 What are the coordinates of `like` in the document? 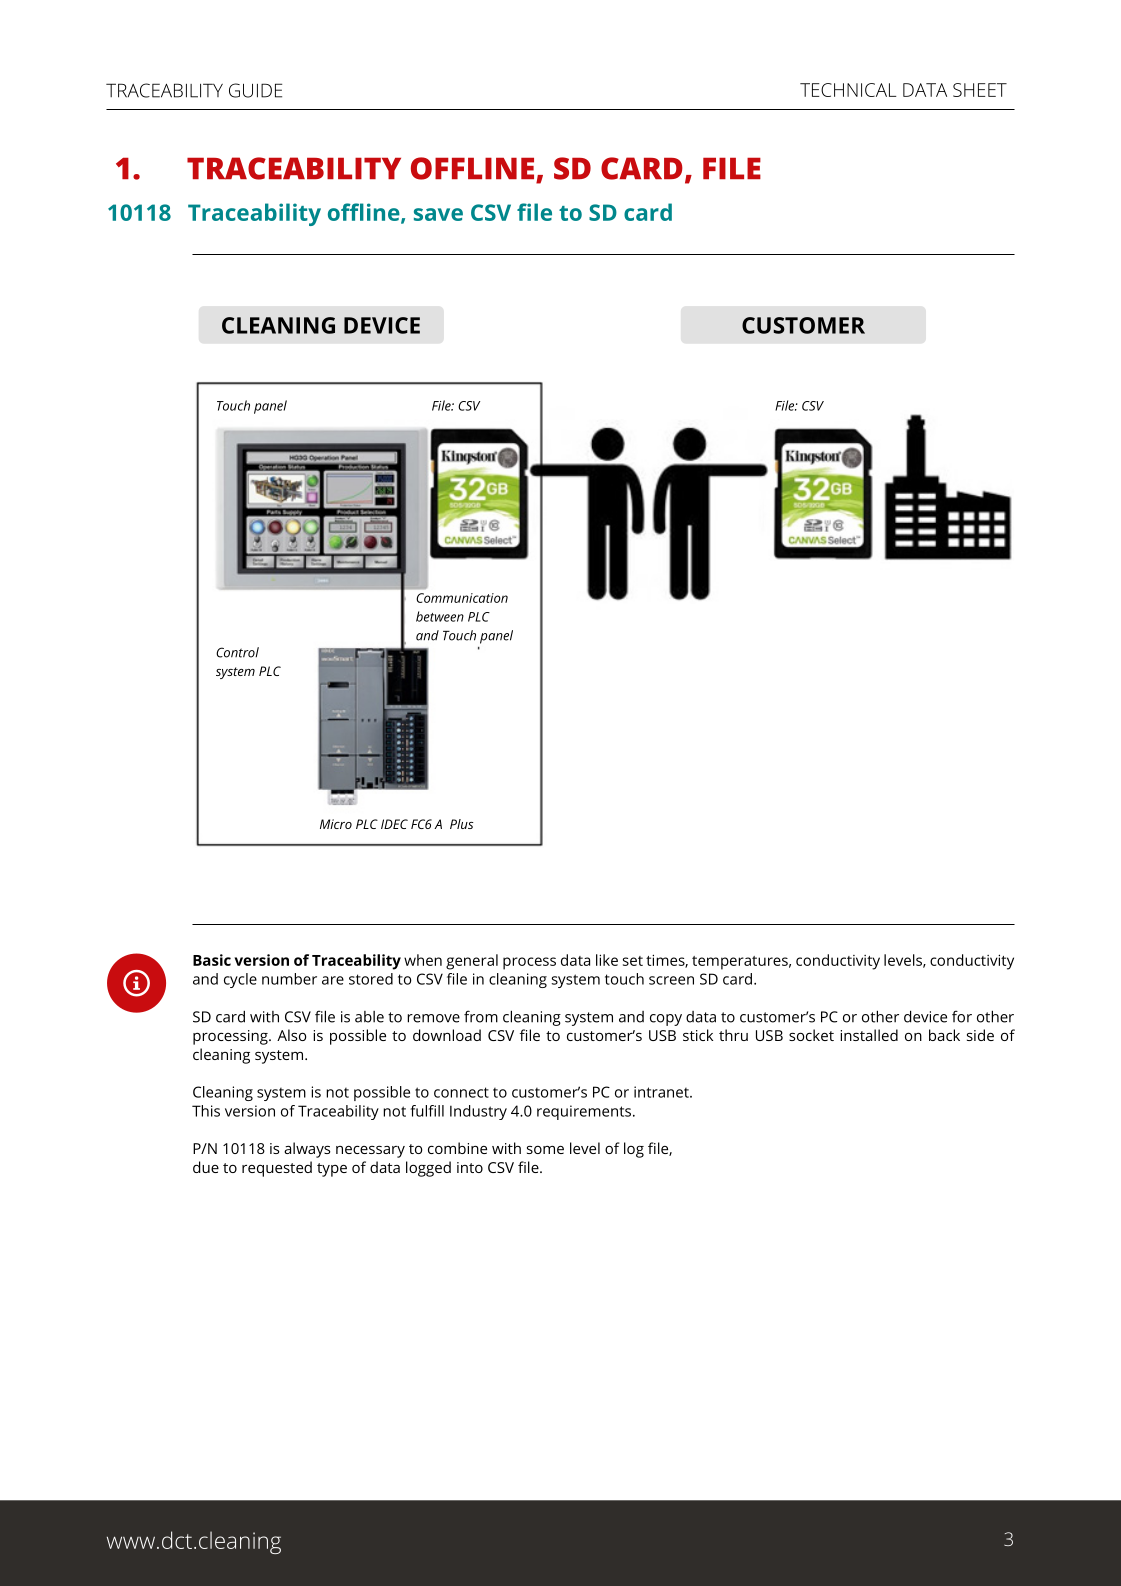 It's located at (607, 960).
